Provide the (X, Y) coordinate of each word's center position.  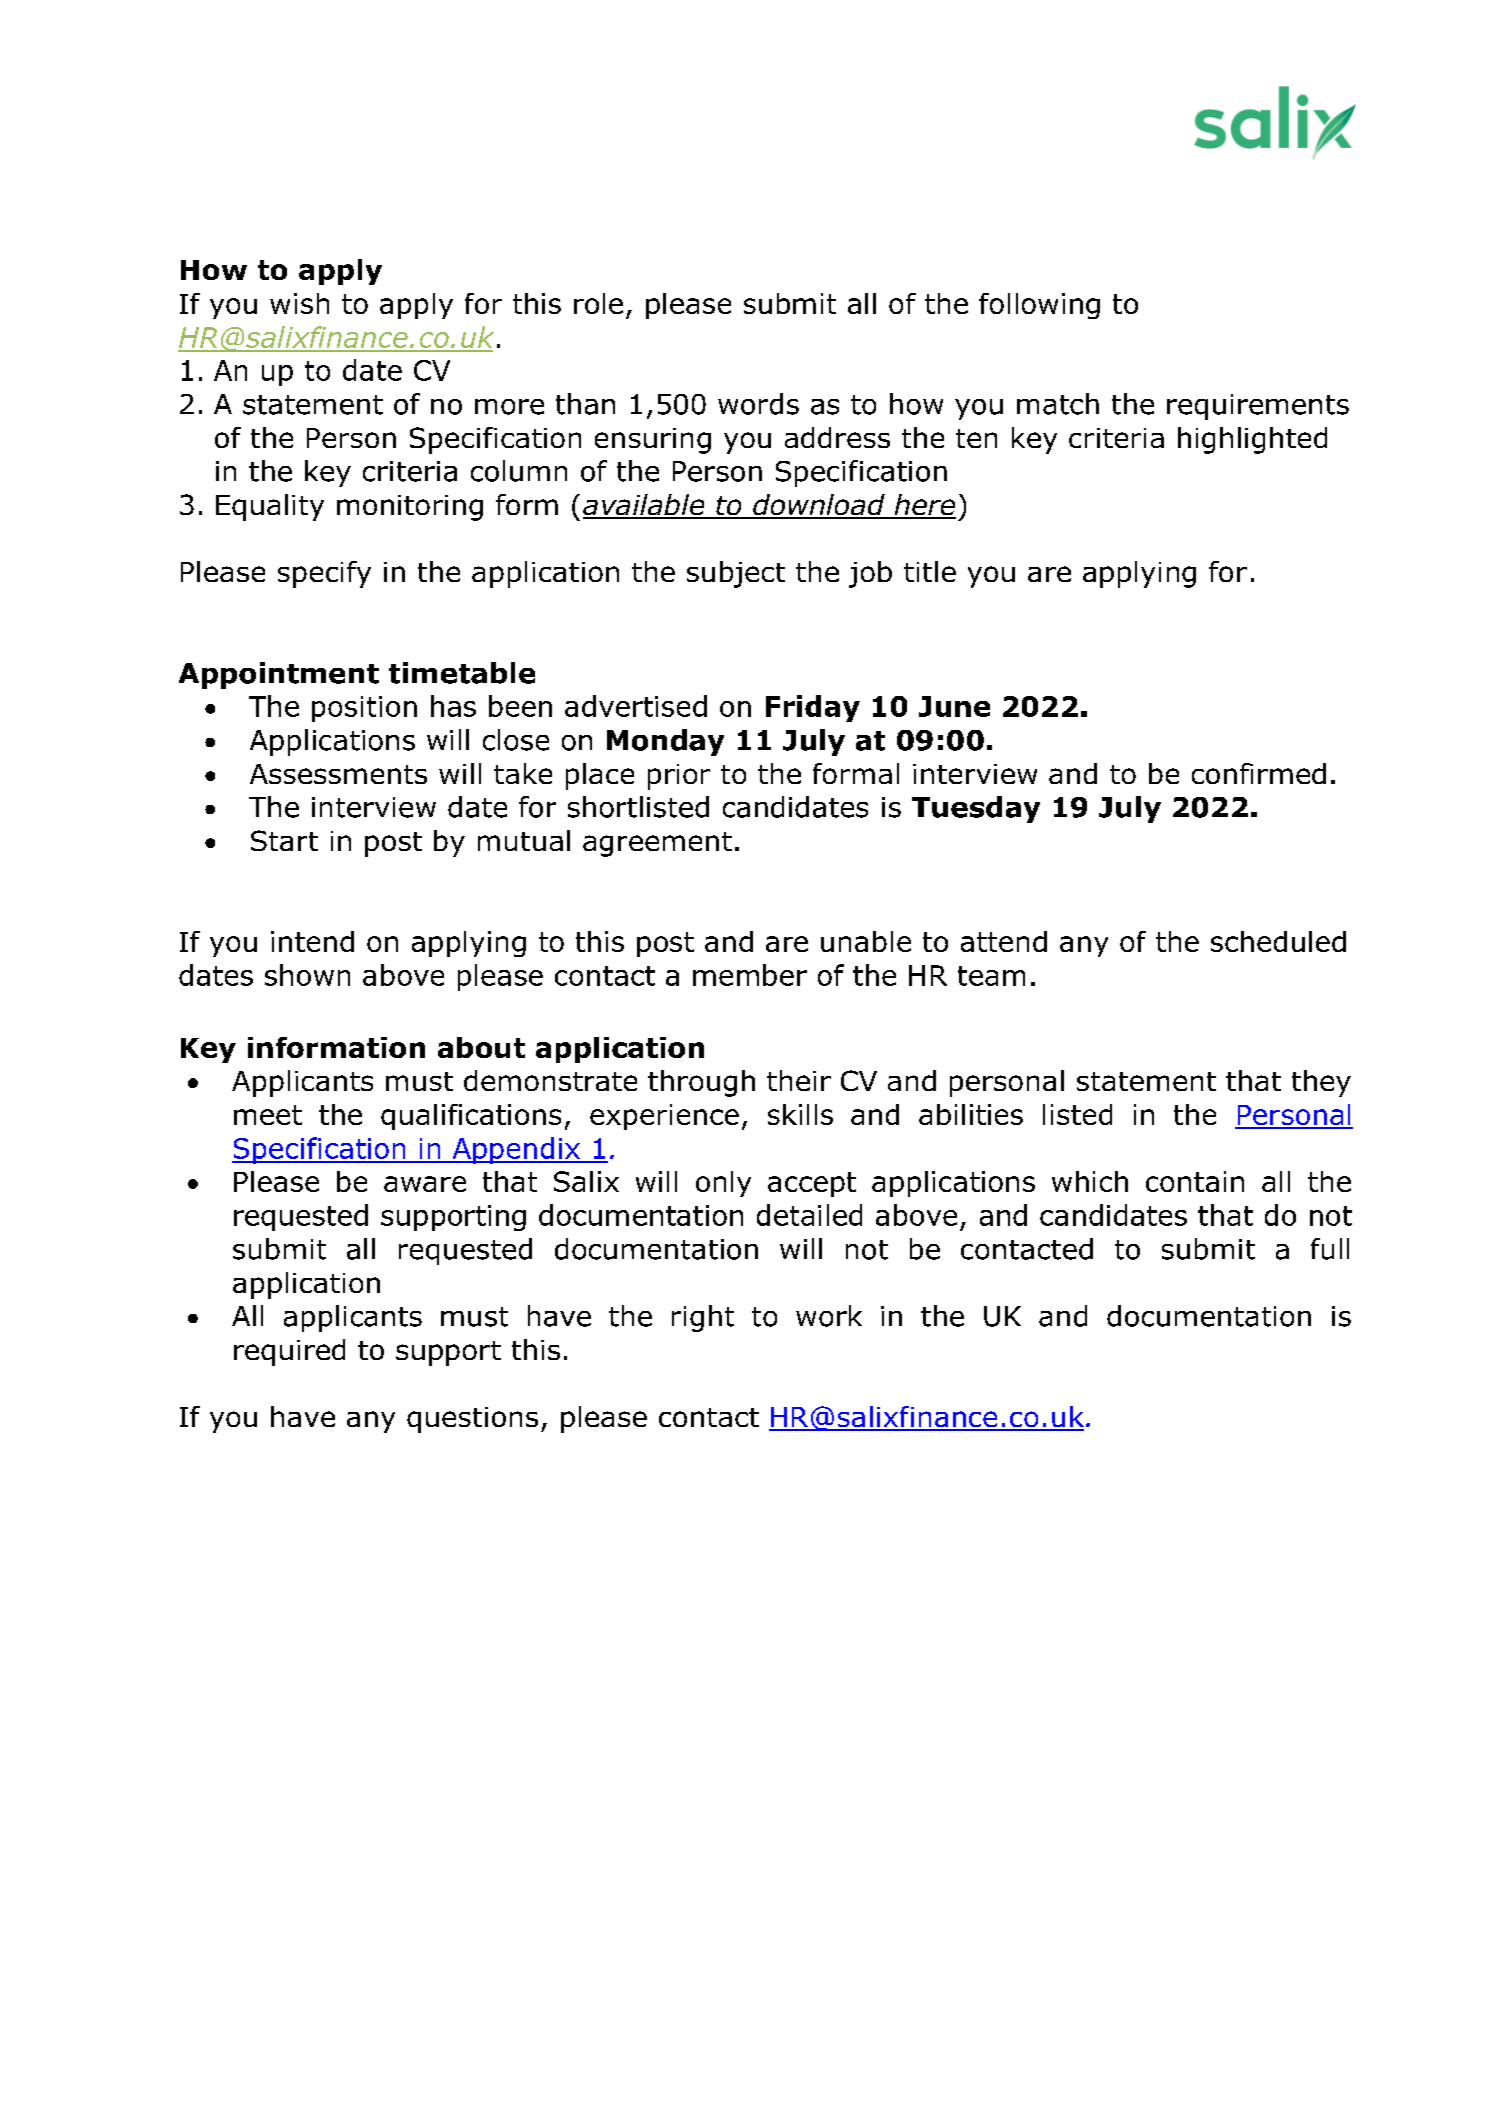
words (758, 404)
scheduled (1278, 941)
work (829, 1316)
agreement (657, 844)
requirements (1258, 407)
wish (299, 303)
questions (472, 1420)
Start (284, 840)
